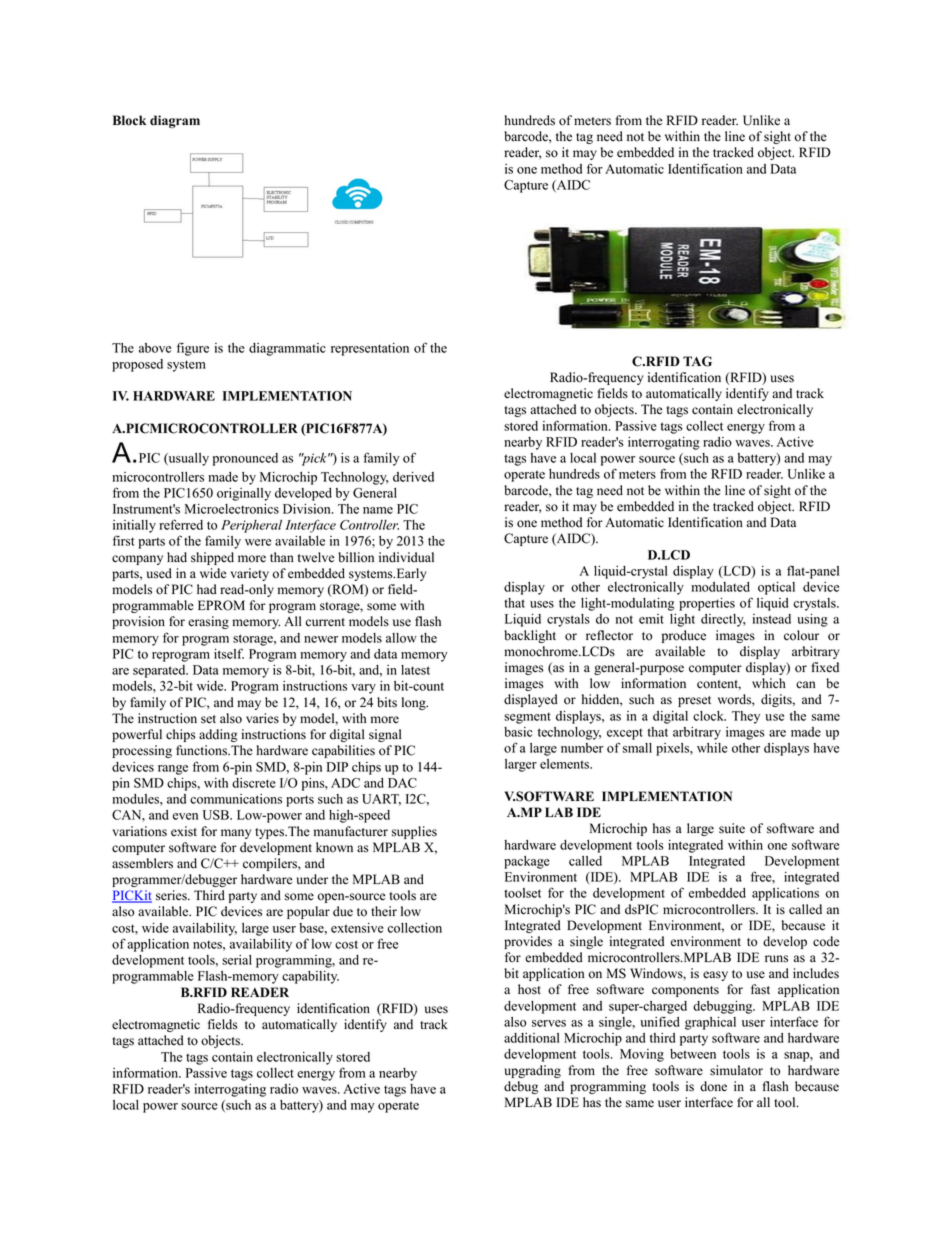 The width and height of the screenshot is (952, 1233). Describe the element at coordinates (736, 1070) in the screenshot. I see `simulator` at that location.
